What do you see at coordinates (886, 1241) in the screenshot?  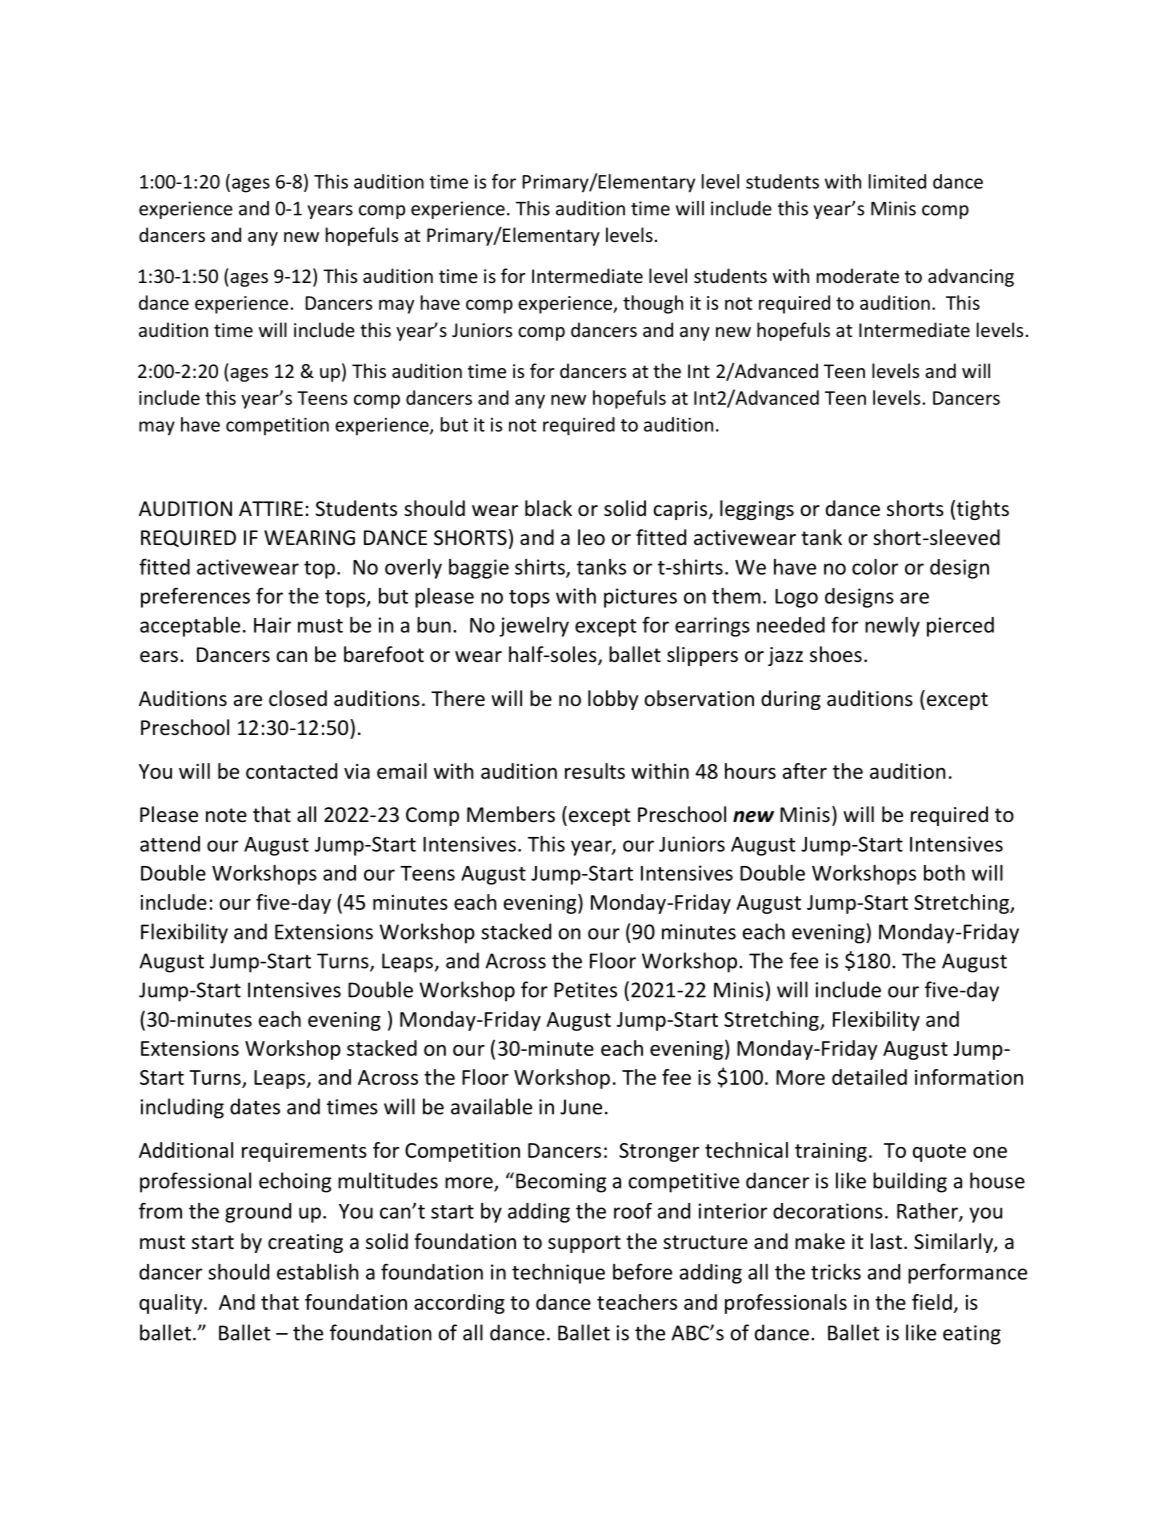 I see `last` at bounding box center [886, 1241].
